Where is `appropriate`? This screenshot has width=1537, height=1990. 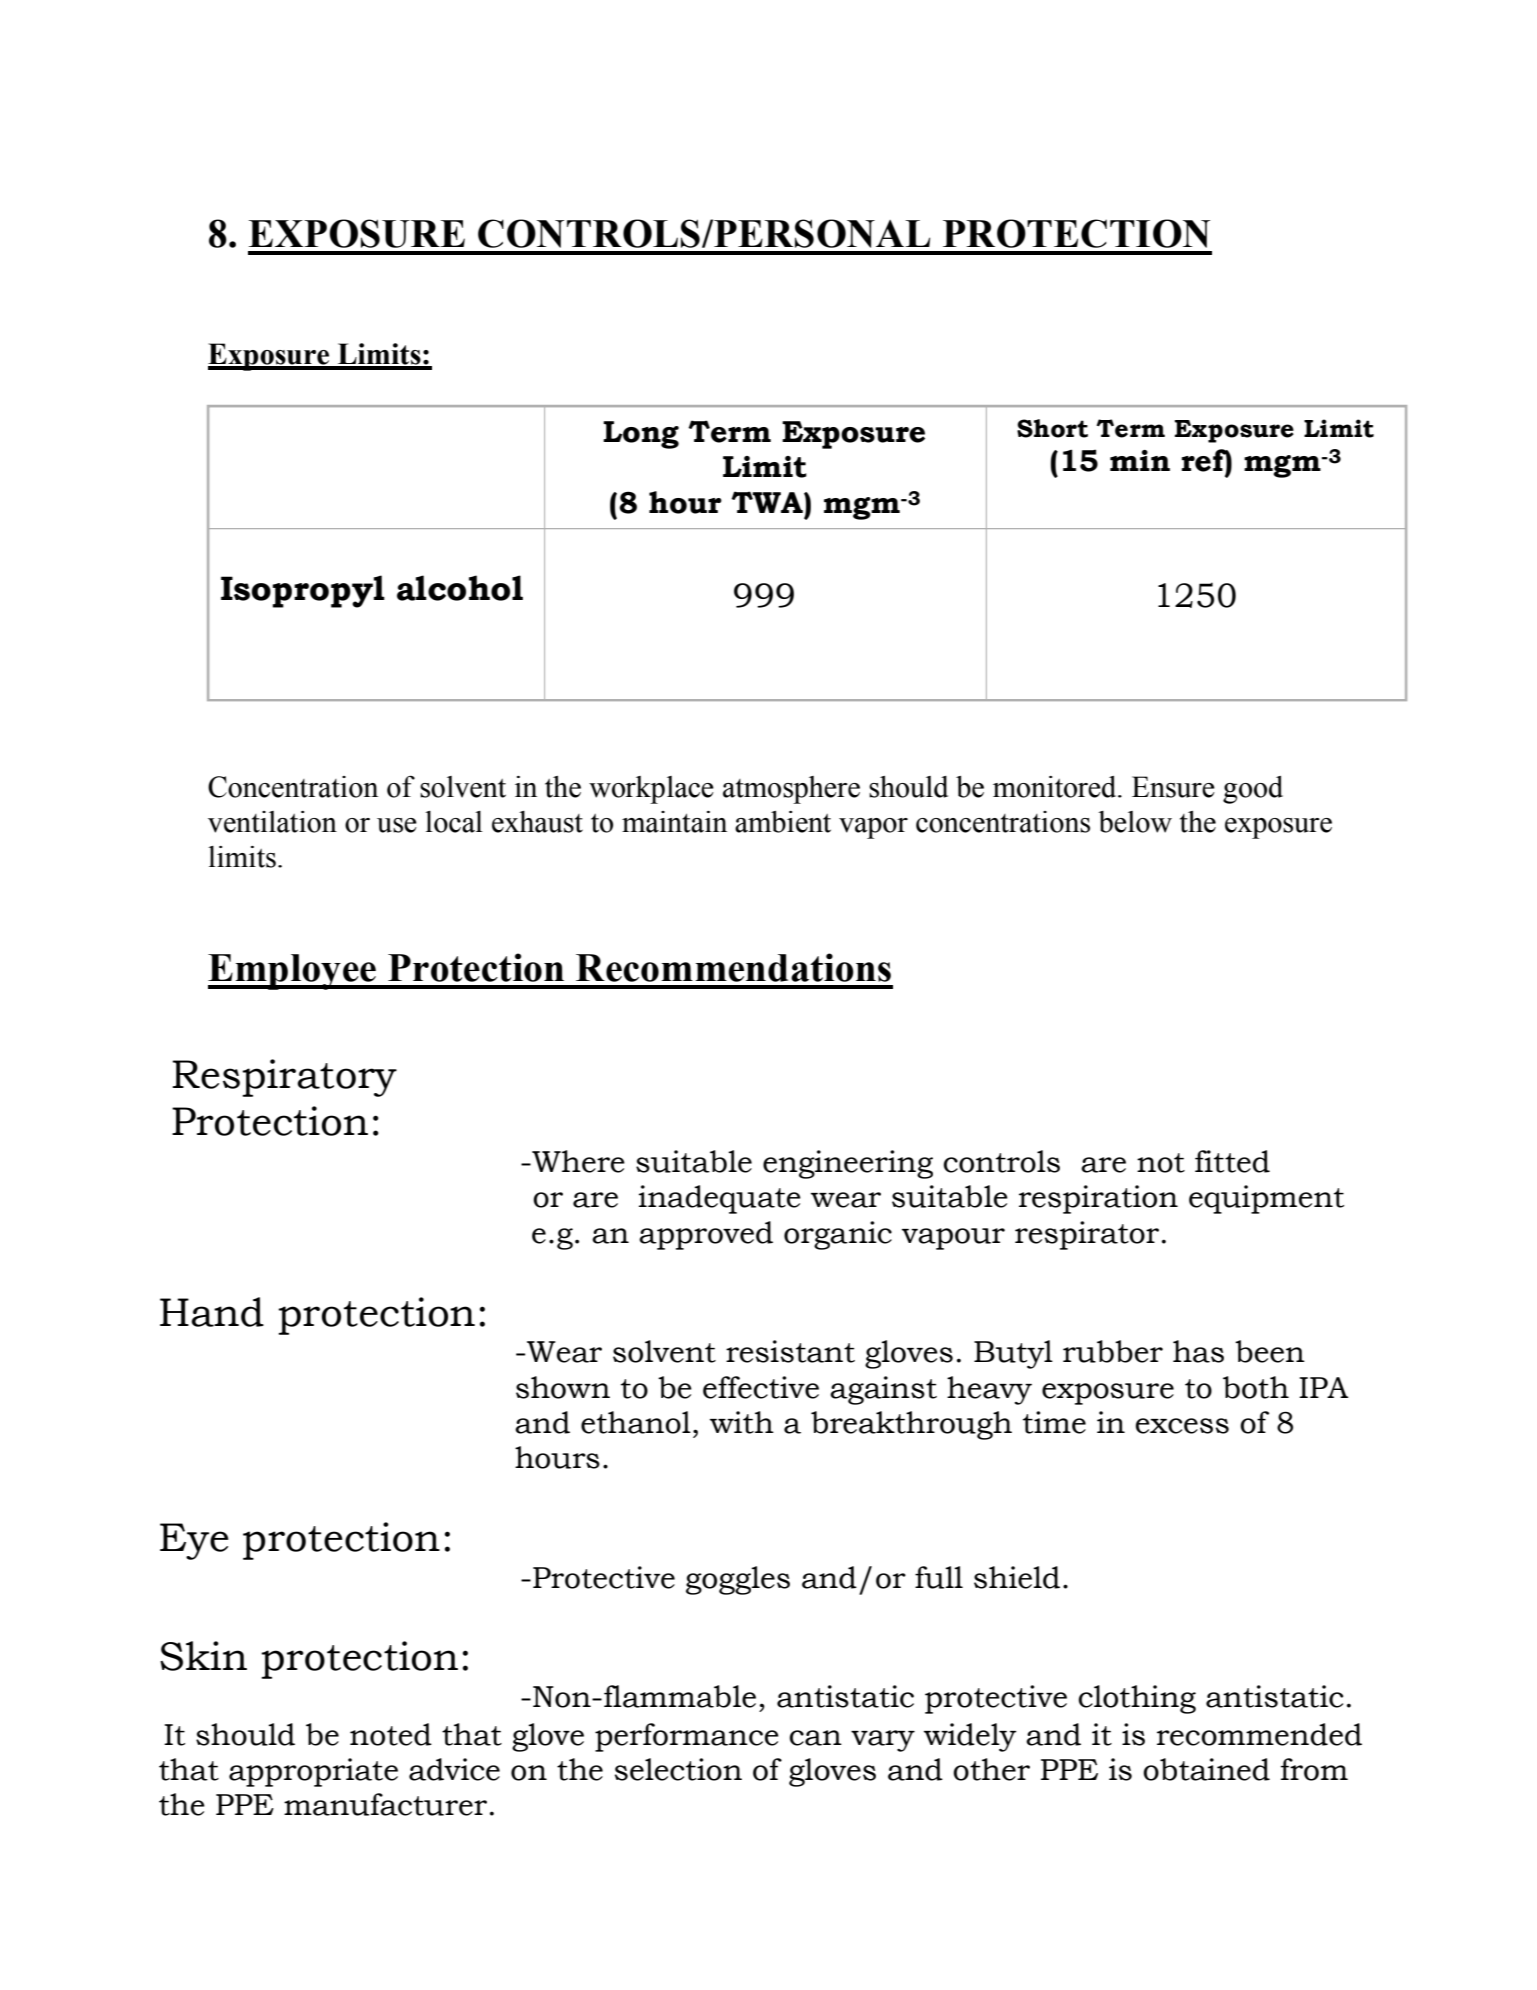 appropriate is located at coordinates (313, 1772).
